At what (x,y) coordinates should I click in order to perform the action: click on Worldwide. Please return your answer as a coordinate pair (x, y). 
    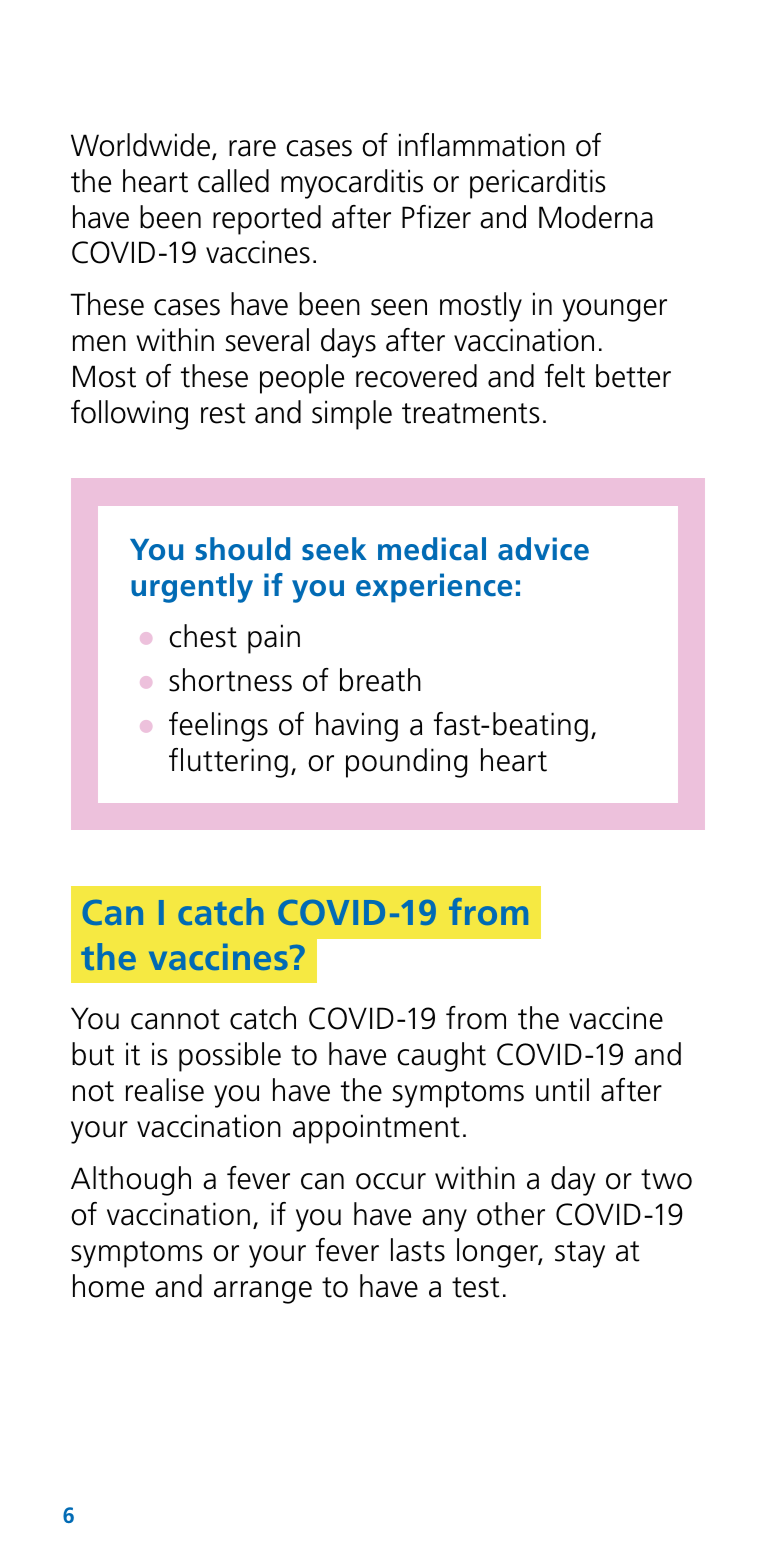
    Looking at the image, I should click on (142, 146).
